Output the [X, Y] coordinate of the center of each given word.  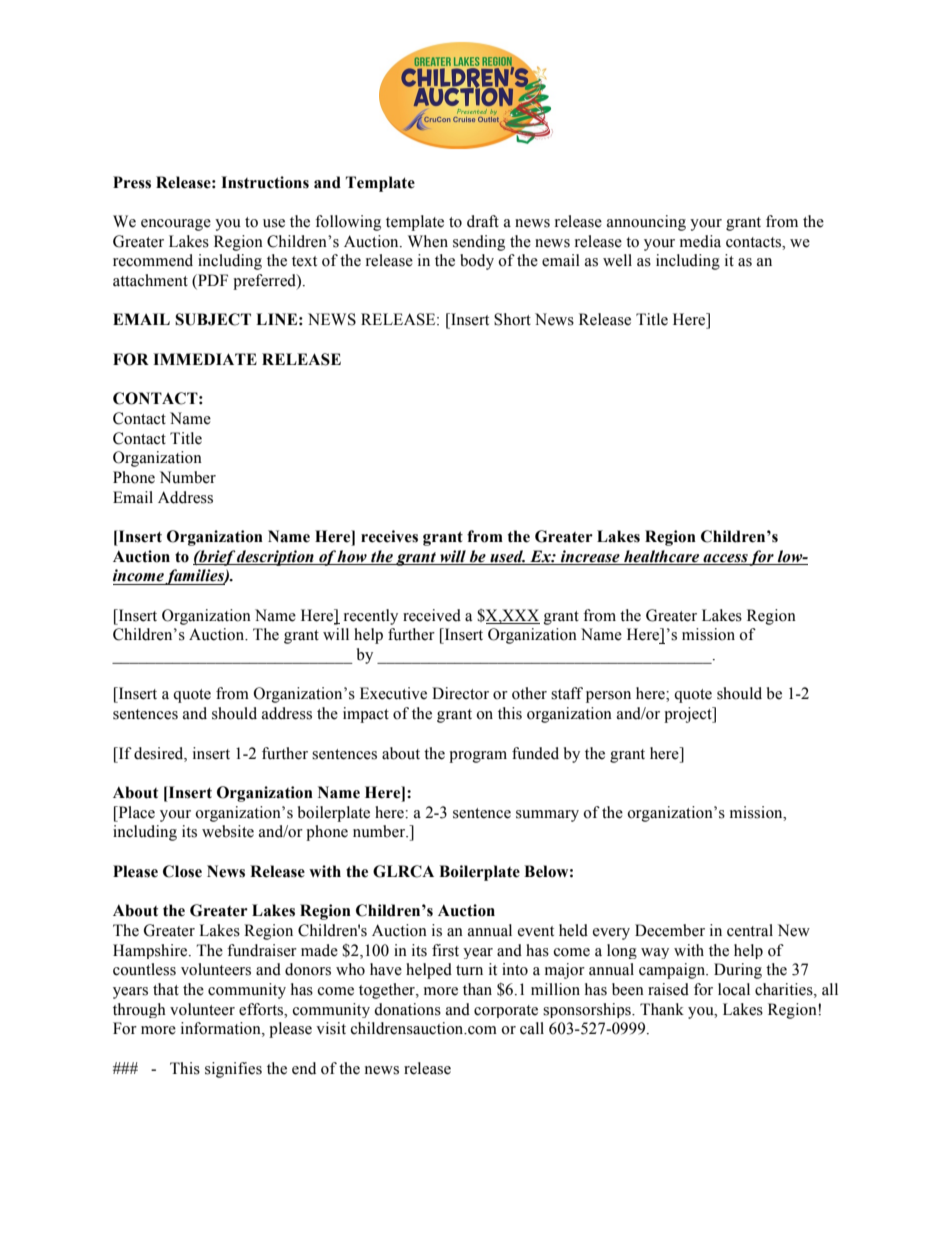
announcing [646, 223]
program [478, 757]
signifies [233, 1070]
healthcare [661, 556]
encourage [176, 225]
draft [483, 221]
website [228, 831]
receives [389, 536]
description [276, 558]
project [689, 715]
